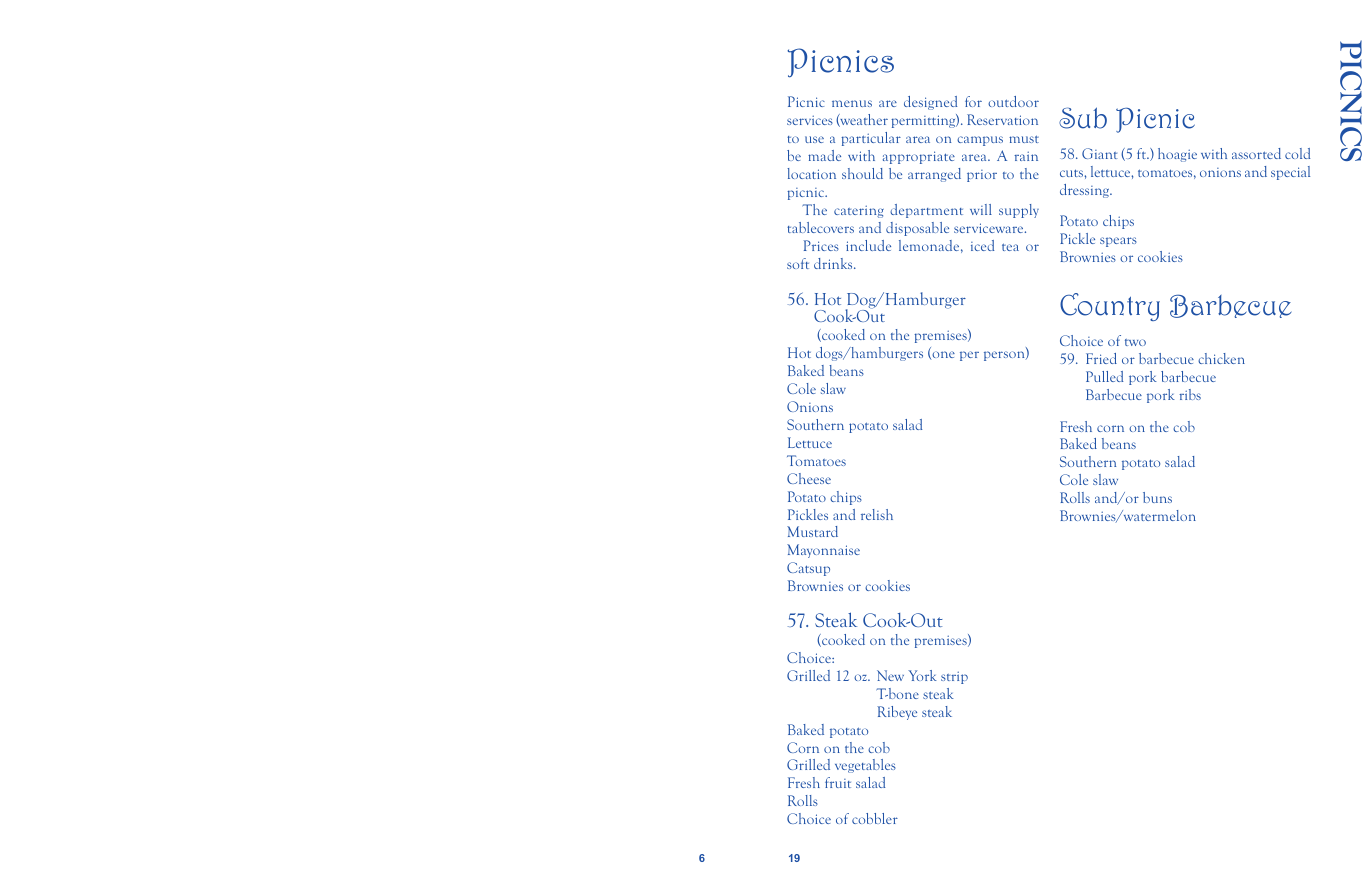  I want to click on ribs, so click(1190, 394).
